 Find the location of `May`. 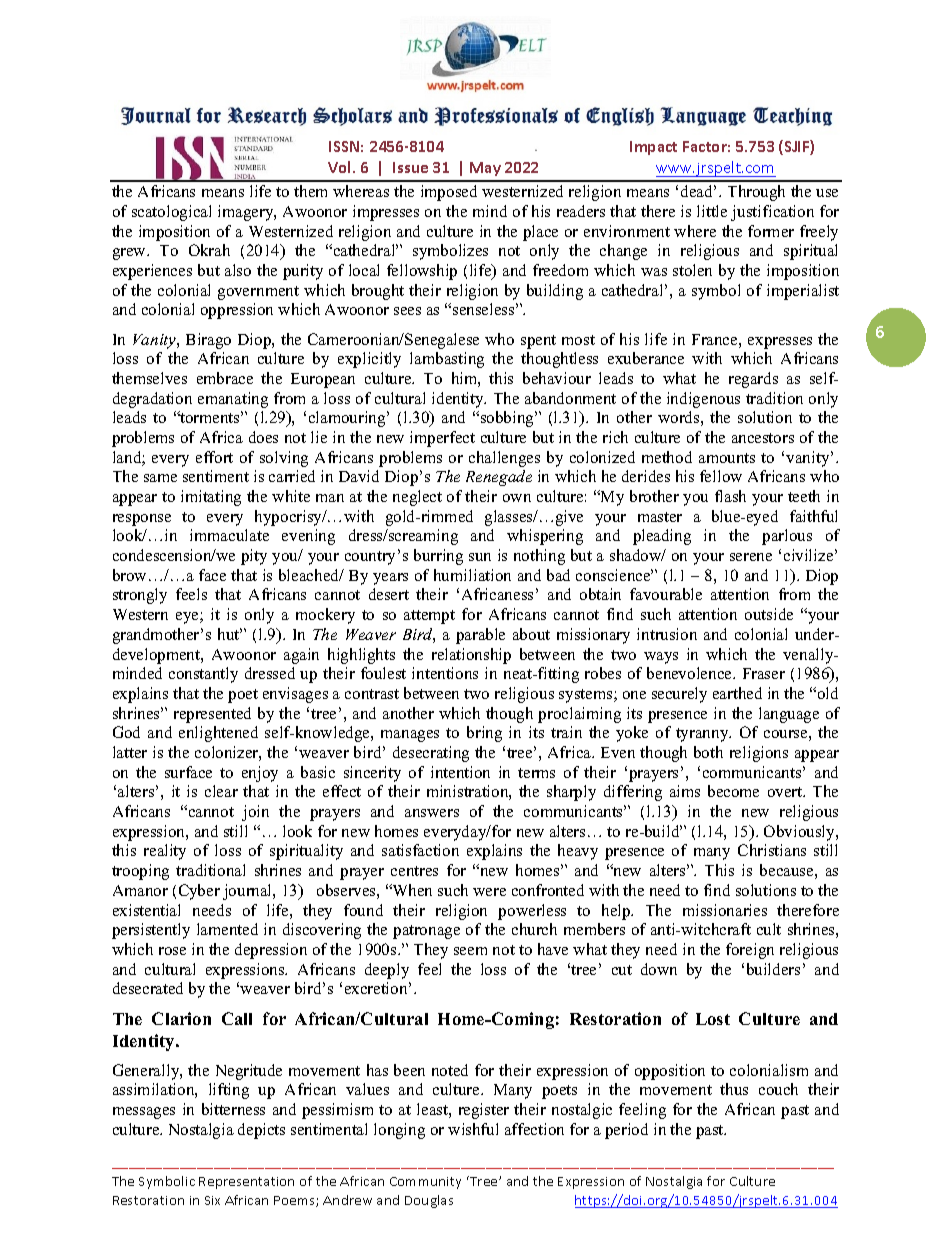

May is located at coordinates (485, 169).
